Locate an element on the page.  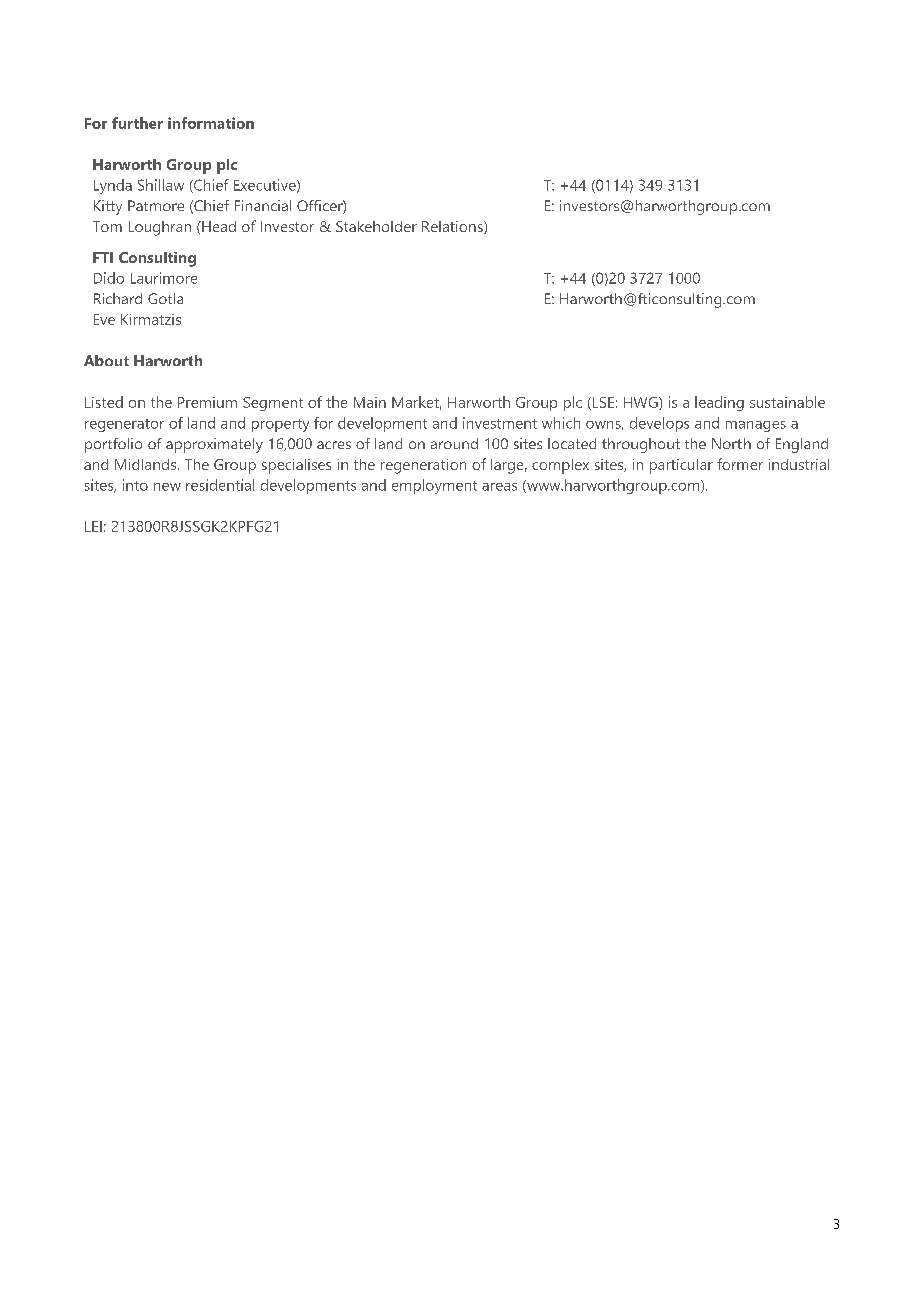
Stakeholder is located at coordinates (376, 226).
